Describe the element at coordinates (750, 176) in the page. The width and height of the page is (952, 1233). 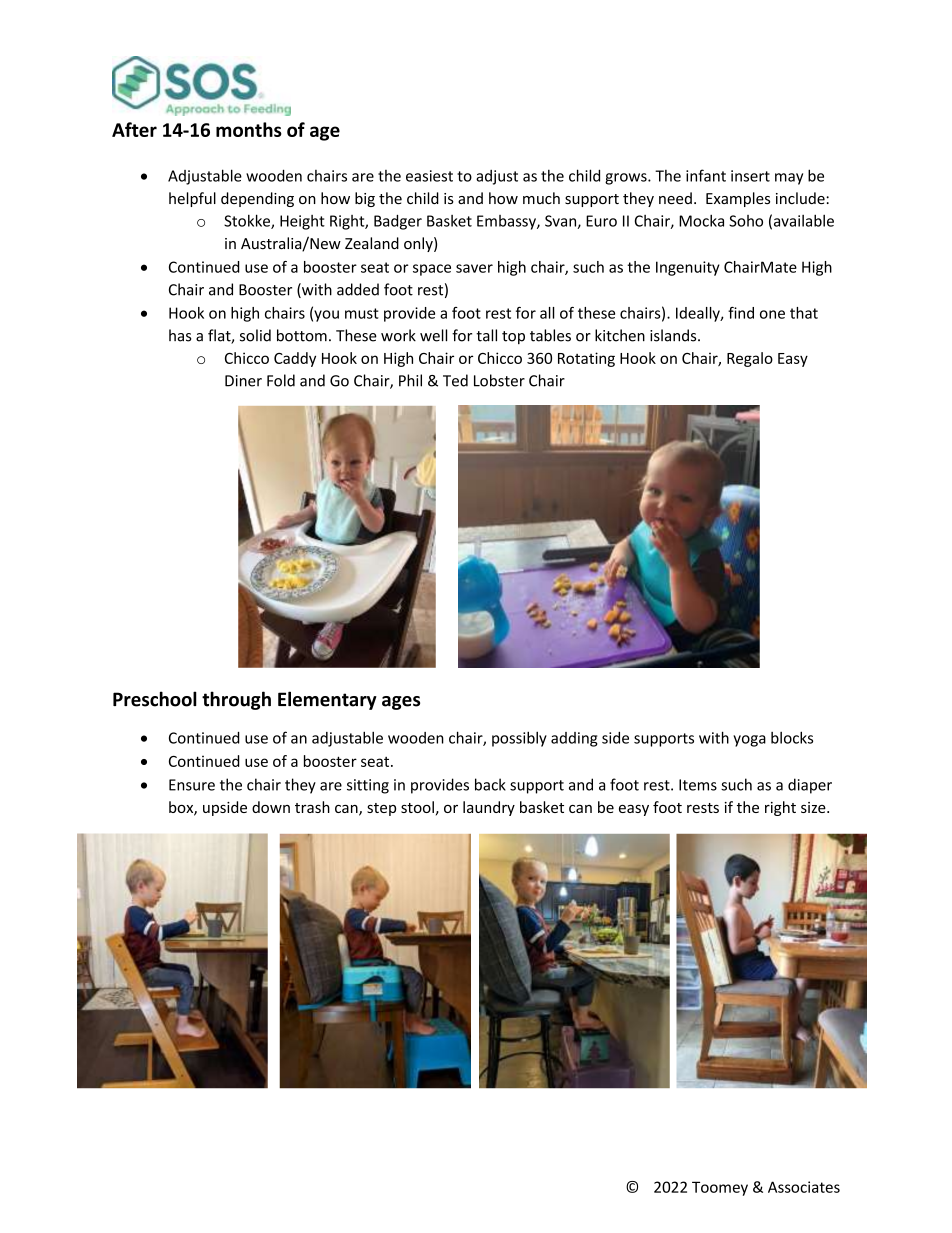
I see `insert` at that location.
